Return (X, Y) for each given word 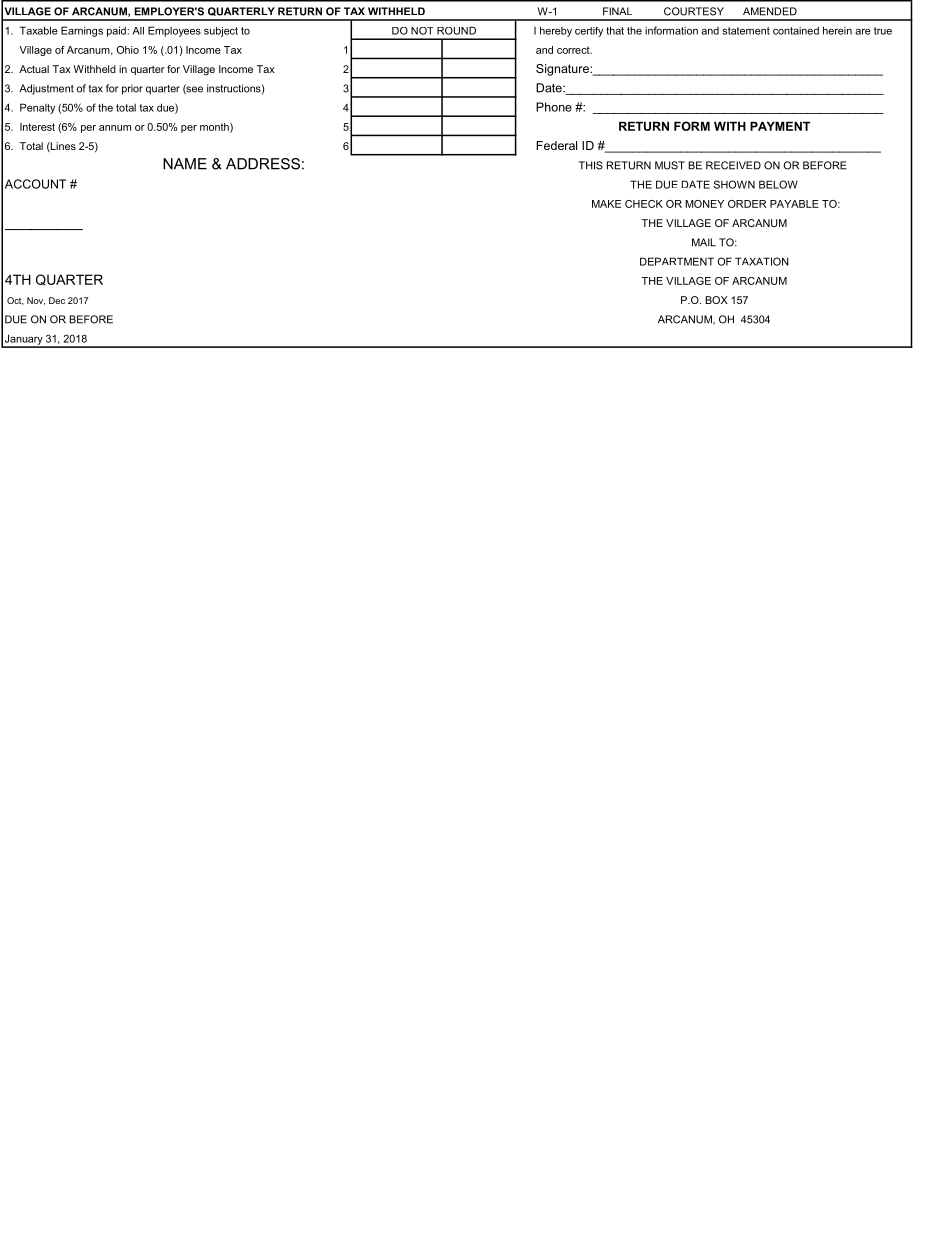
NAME (185, 164)
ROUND (456, 30)
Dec (57, 300)
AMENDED (770, 11)
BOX (716, 300)
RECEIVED (733, 165)
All (138, 31)
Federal (556, 145)
